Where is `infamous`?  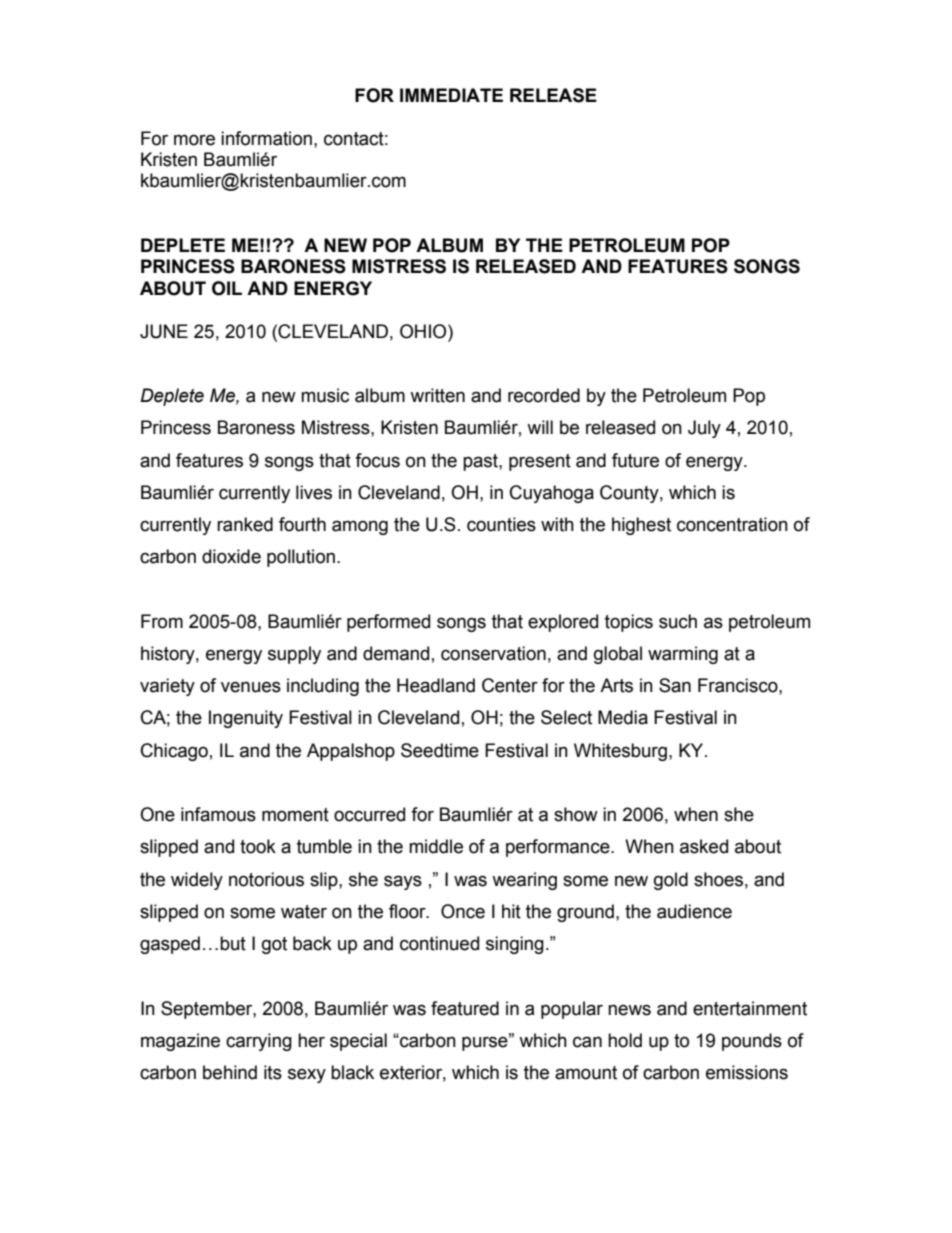
infamous is located at coordinates (218, 814).
